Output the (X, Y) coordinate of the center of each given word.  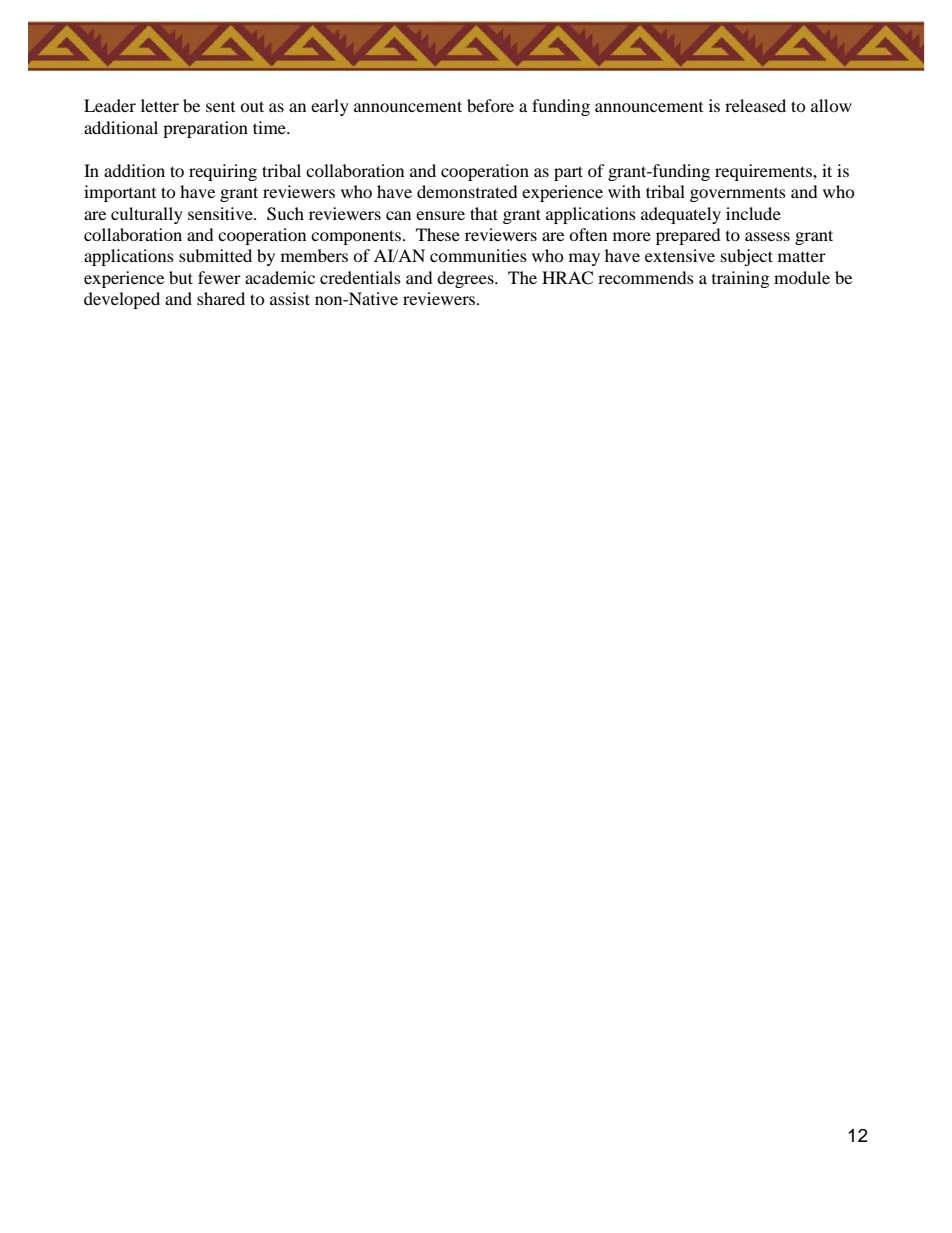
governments (738, 194)
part (568, 173)
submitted (215, 255)
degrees (466, 279)
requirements (764, 172)
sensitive (221, 213)
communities (478, 255)
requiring (223, 172)
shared (221, 298)
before (490, 105)
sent (220, 107)
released (755, 105)
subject (747, 257)
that (484, 213)
